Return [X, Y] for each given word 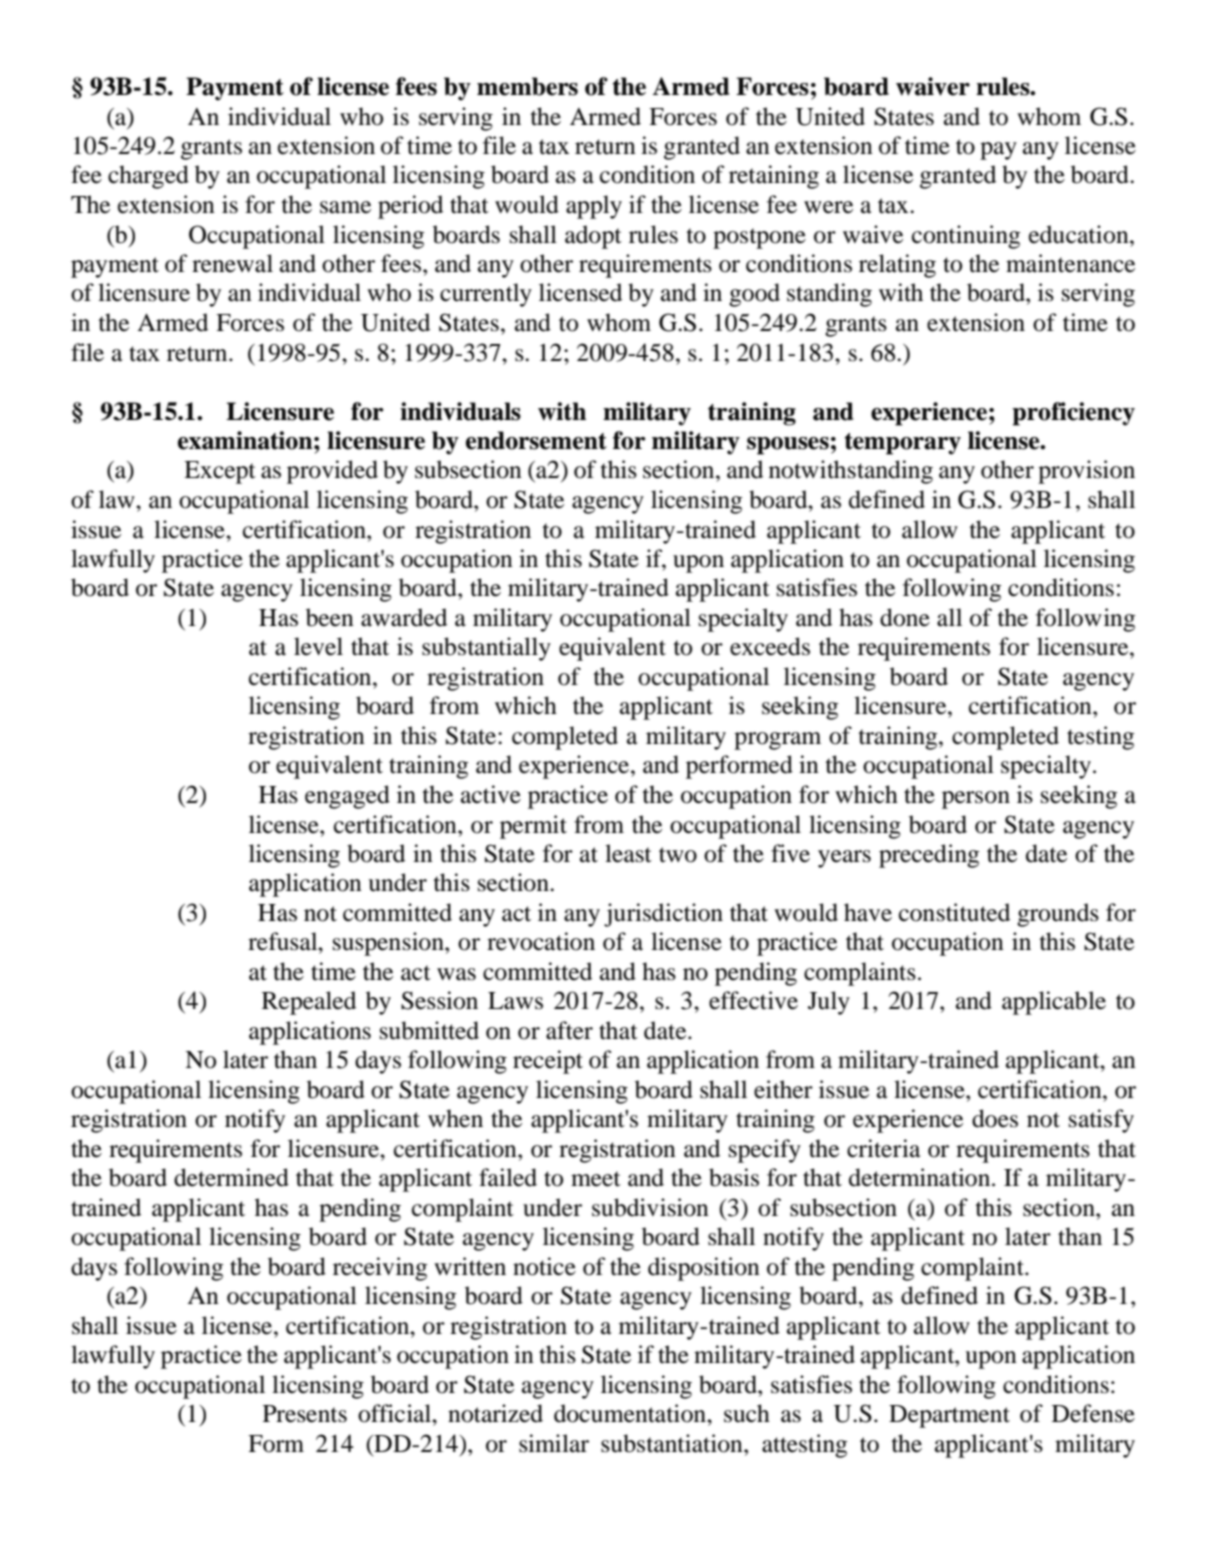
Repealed [309, 1003]
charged [148, 177]
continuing [966, 237]
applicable [1054, 1003]
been [330, 617]
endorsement [536, 440]
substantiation [673, 1443]
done [905, 617]
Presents [305, 1414]
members [527, 86]
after [569, 1030]
